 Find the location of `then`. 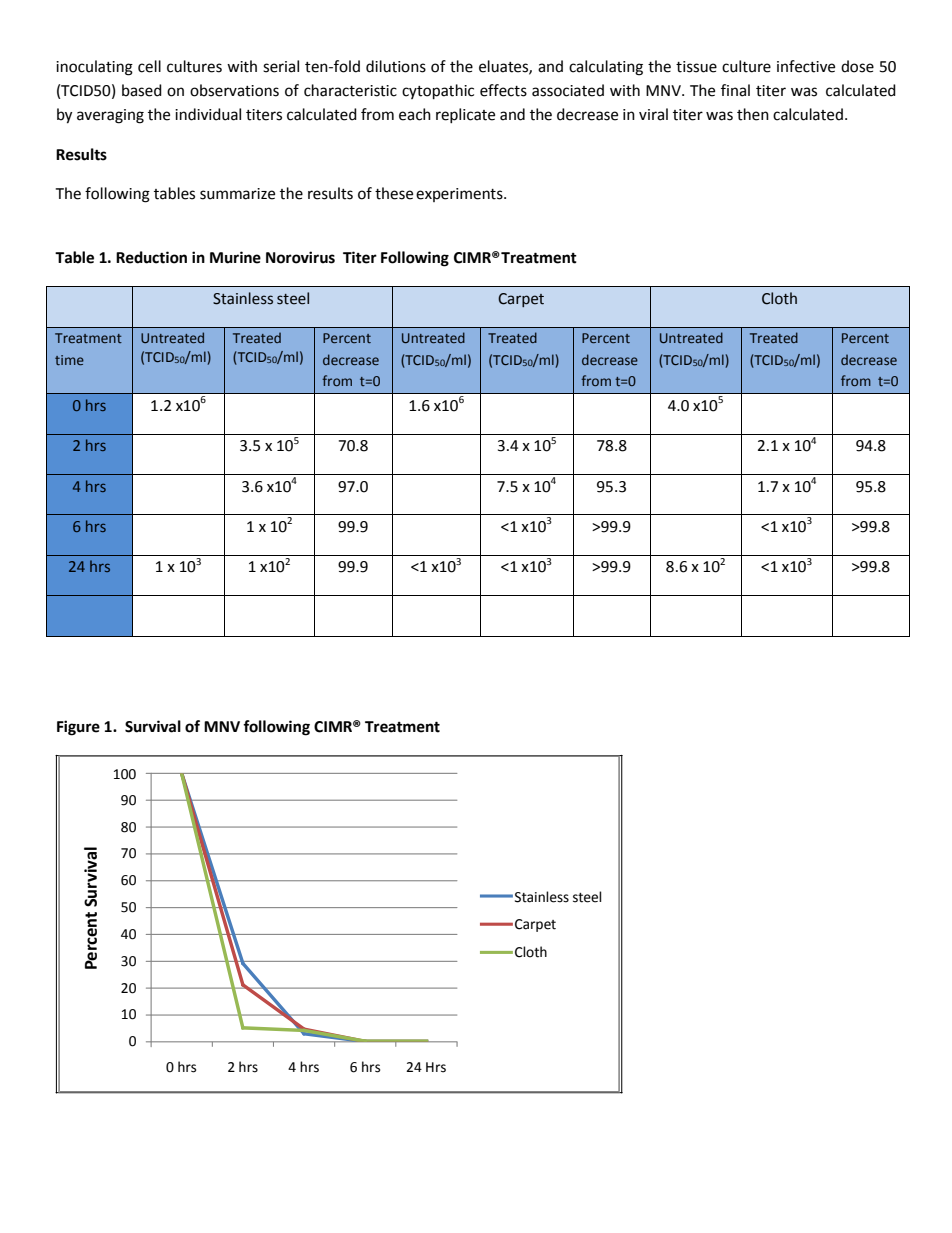

then is located at coordinates (753, 114).
